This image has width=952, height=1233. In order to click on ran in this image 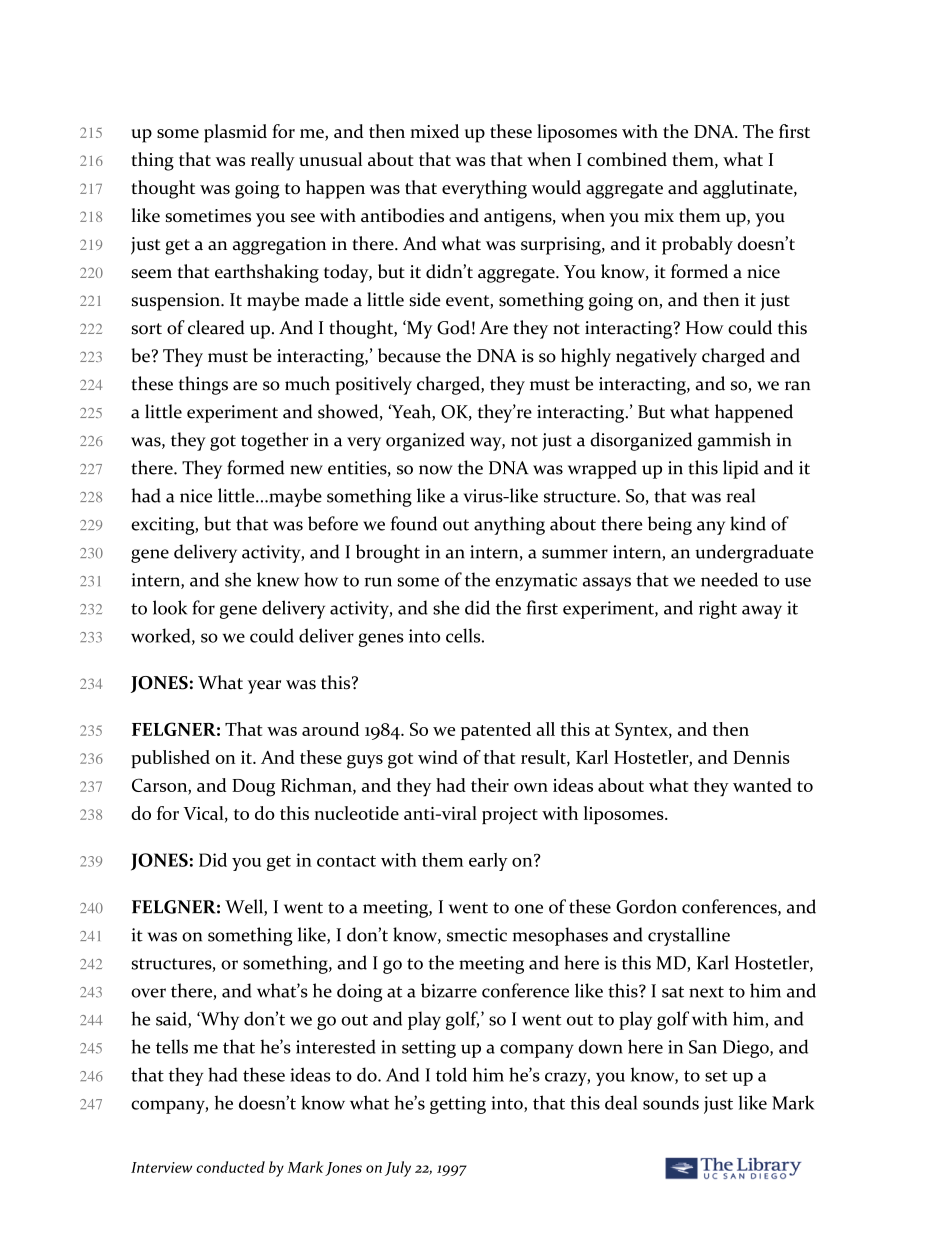, I will do `click(798, 386)`.
